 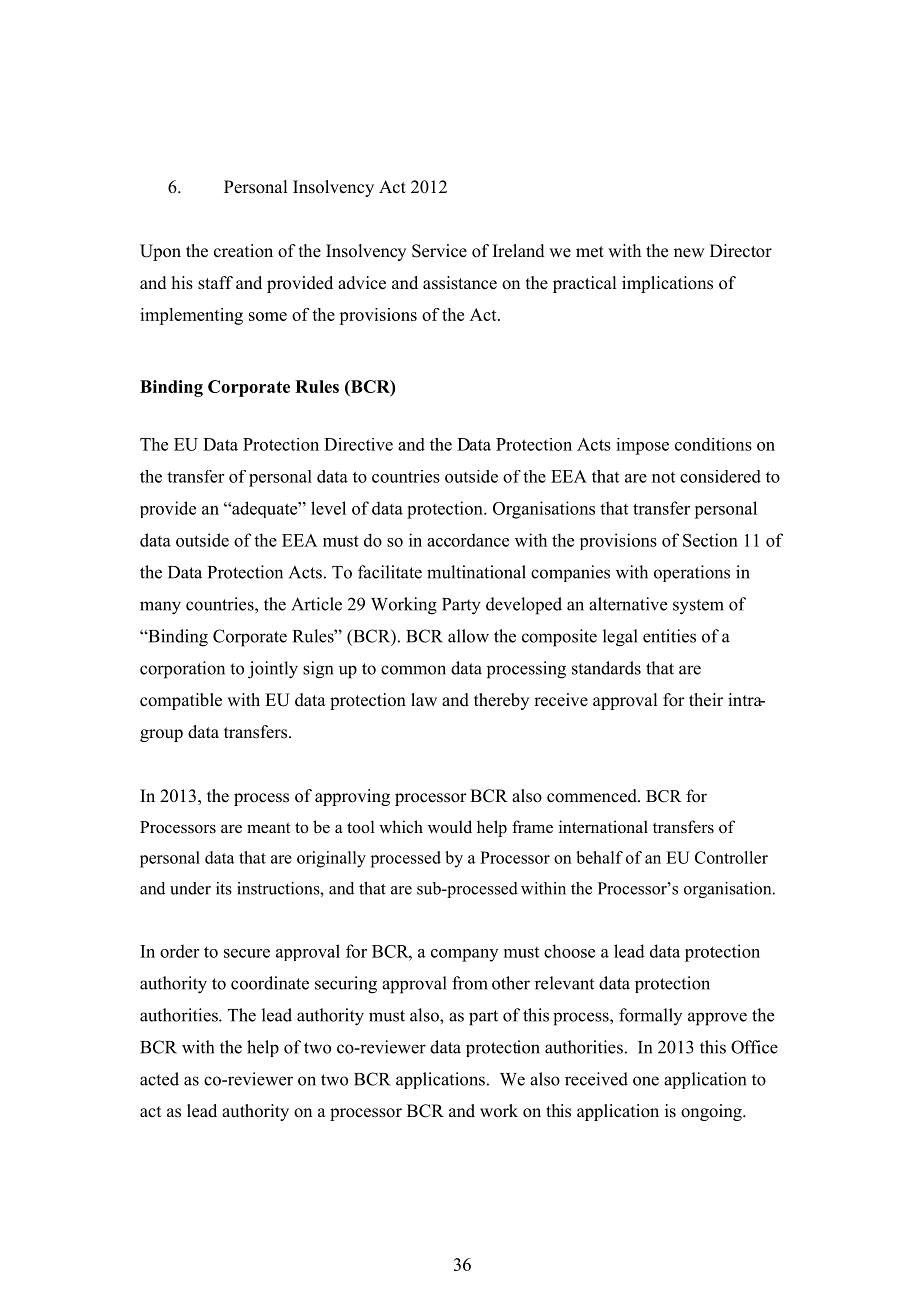 I want to click on from, so click(x=470, y=983).
